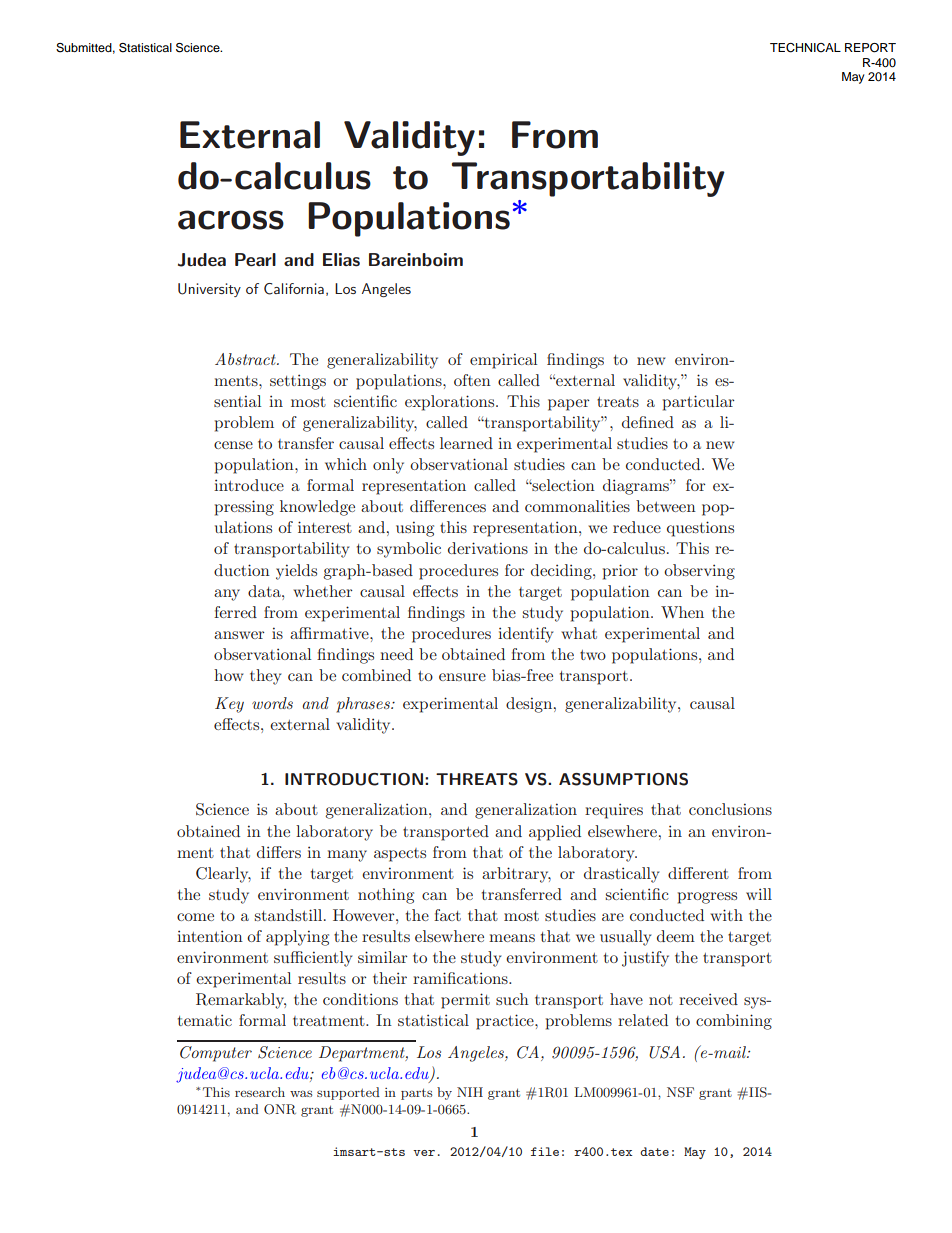 This document has height=1233, width=952. What do you see at coordinates (805, 48) in the document?
I see `TECHNICAL` at bounding box center [805, 48].
